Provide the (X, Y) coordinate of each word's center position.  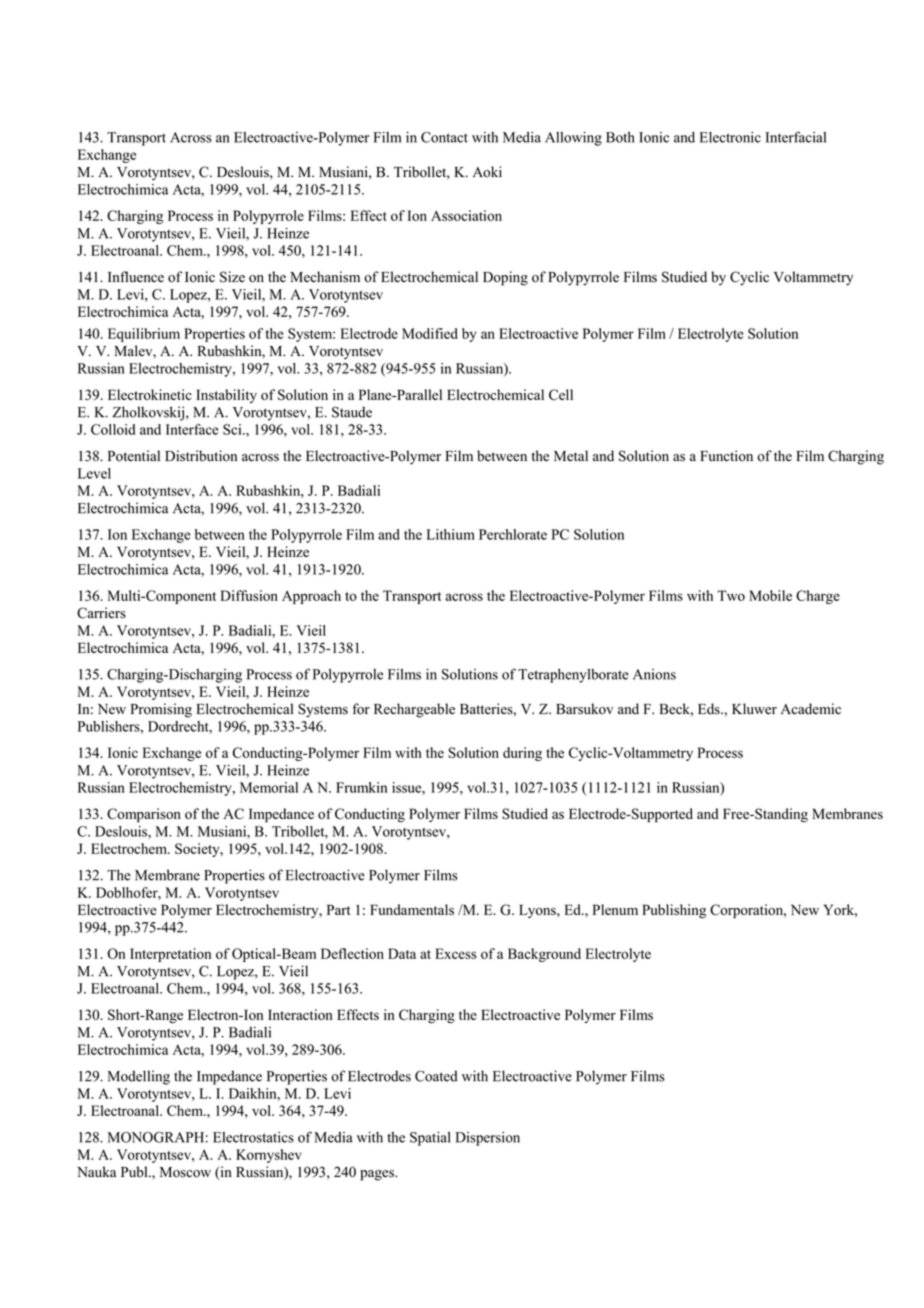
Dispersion (488, 1138)
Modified (430, 333)
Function (726, 456)
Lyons (538, 911)
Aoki (487, 172)
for (361, 709)
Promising (161, 710)
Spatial (430, 1138)
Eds (710, 709)
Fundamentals (412, 909)
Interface (192, 429)
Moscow (185, 1172)
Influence (136, 277)
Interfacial (796, 137)
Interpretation (170, 955)
